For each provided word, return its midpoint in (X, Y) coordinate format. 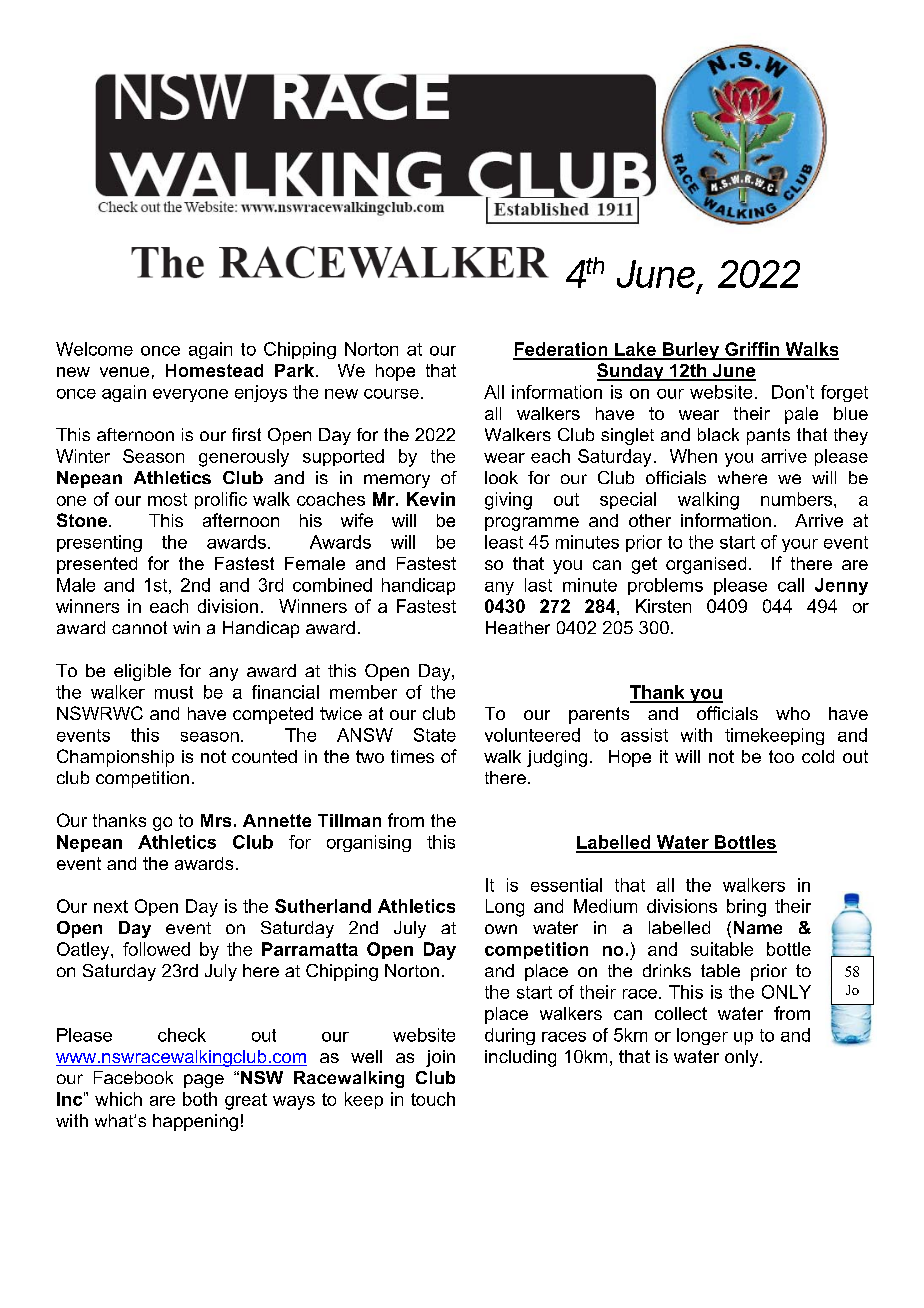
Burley (691, 351)
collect (681, 1013)
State (435, 735)
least (504, 542)
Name (758, 927)
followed (156, 949)
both (200, 1099)
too (781, 756)
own (501, 929)
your (800, 545)
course (391, 394)
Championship (115, 758)
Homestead (214, 370)
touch (433, 1099)
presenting (99, 543)
